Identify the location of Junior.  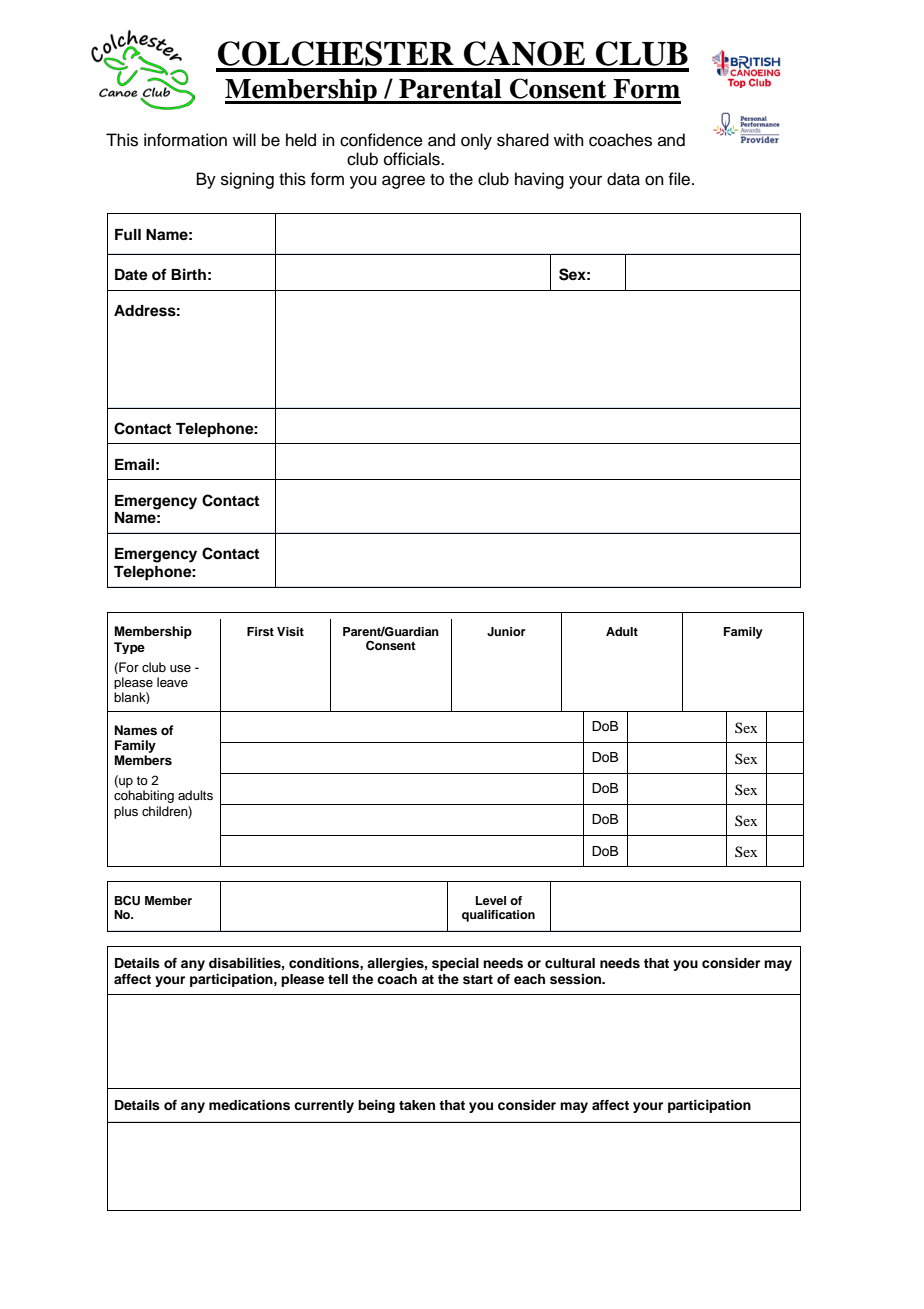
(506, 632).
